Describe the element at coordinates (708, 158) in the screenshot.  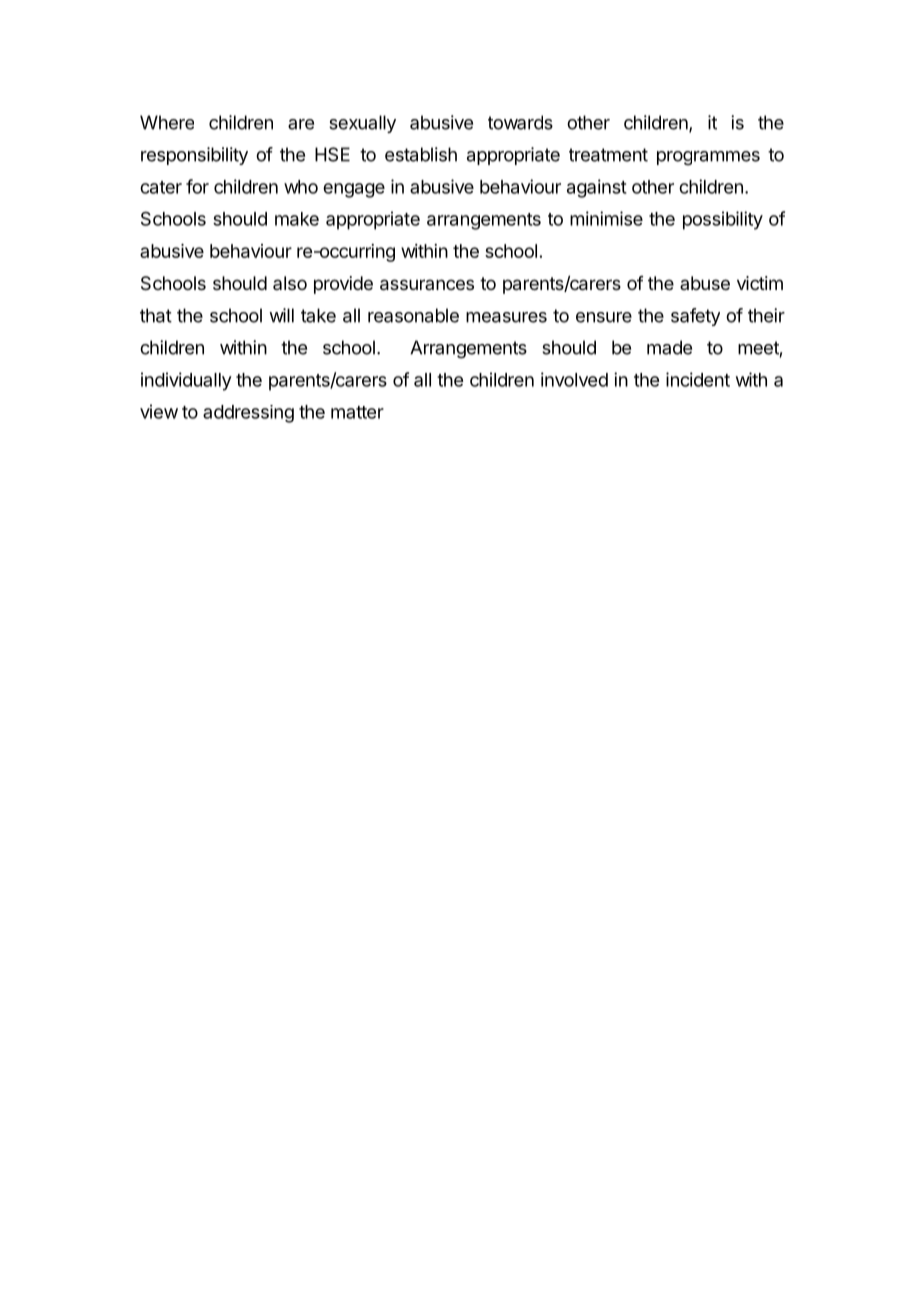
I see `programmes` at that location.
